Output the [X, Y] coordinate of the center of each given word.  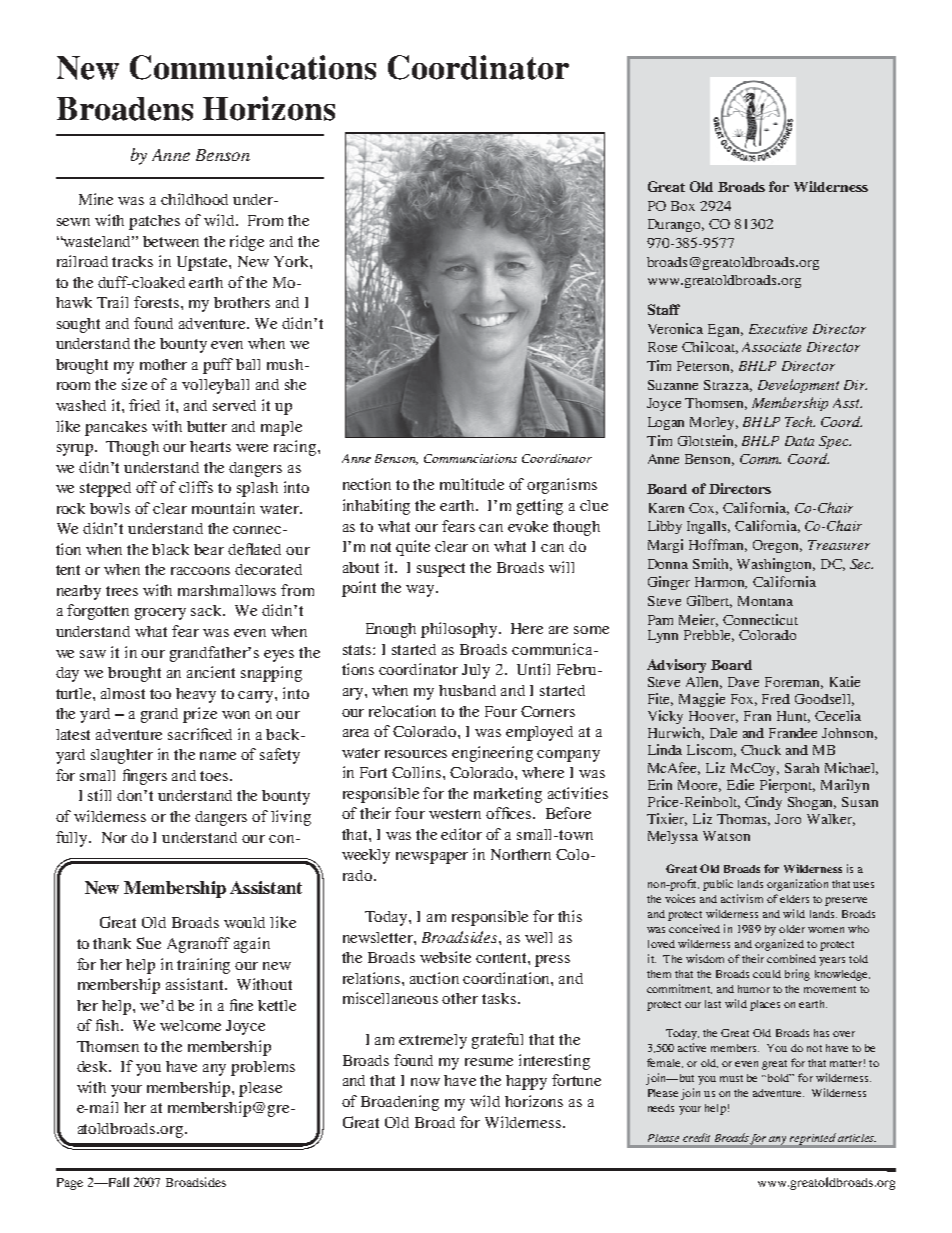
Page [70, 1184]
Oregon [777, 546]
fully [73, 839]
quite [413, 548]
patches [154, 222]
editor [461, 834]
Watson [726, 836]
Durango [676, 225]
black [170, 549]
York [292, 261]
